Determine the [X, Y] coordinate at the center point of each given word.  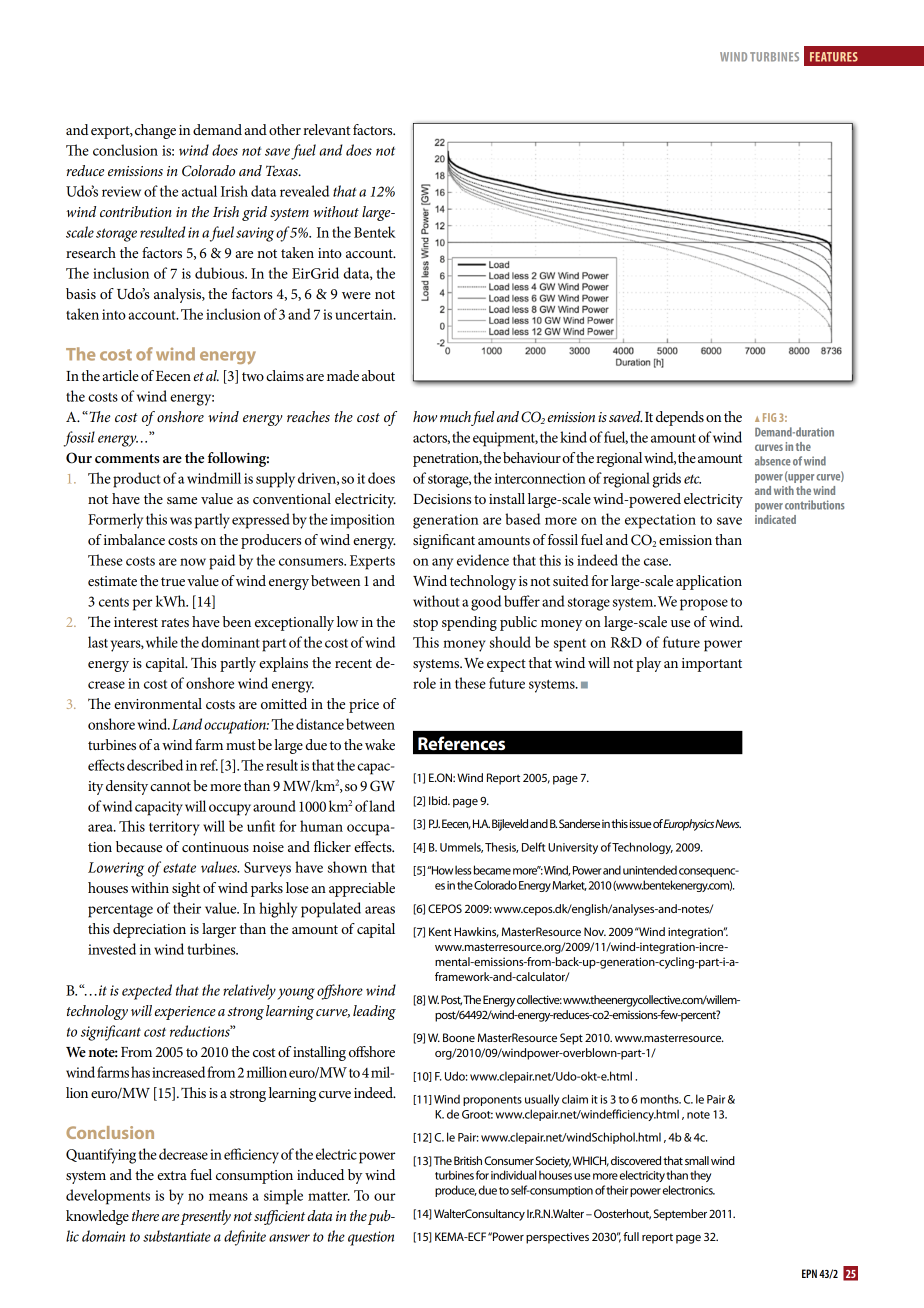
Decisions [442, 499]
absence [773, 461]
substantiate [177, 1236]
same [182, 500]
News [728, 823]
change [155, 131]
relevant [326, 129]
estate [179, 868]
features [834, 57]
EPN [809, 1273]
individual [513, 1175]
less [463, 870]
